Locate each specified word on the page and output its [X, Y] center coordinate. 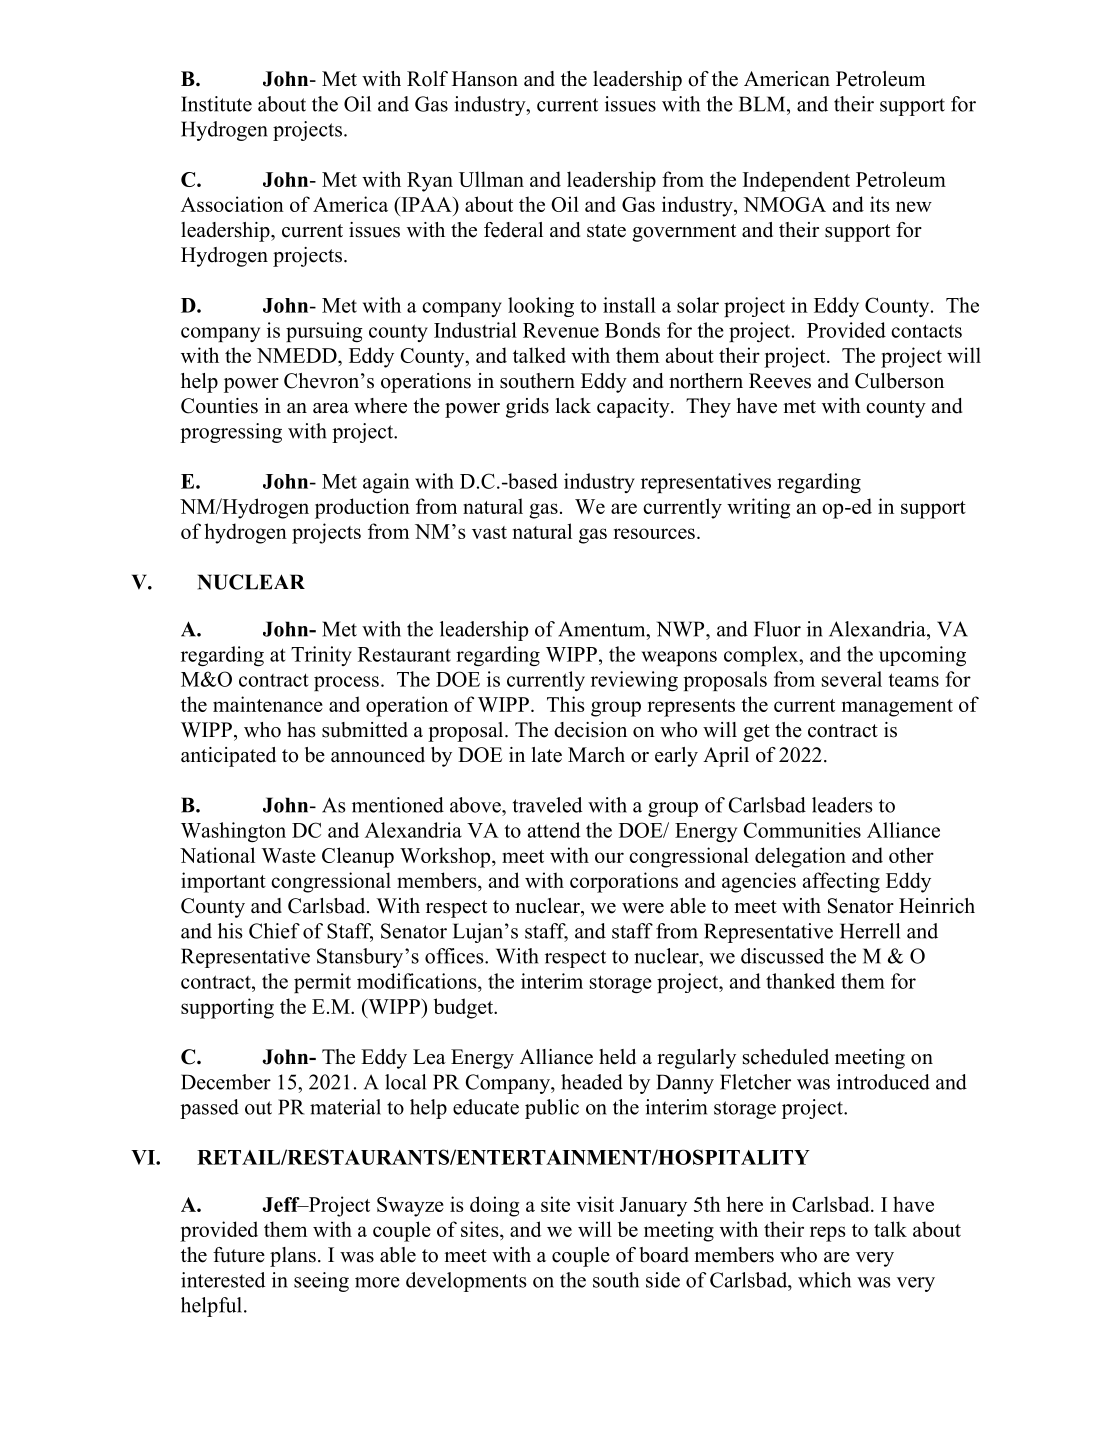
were [643, 908]
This [566, 704]
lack [573, 406]
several [852, 679]
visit [595, 1204]
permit [322, 983]
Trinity [321, 656]
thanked [800, 981]
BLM [763, 104]
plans [293, 1257]
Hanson [485, 79]
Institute [216, 104]
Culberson [899, 381]
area [331, 408]
